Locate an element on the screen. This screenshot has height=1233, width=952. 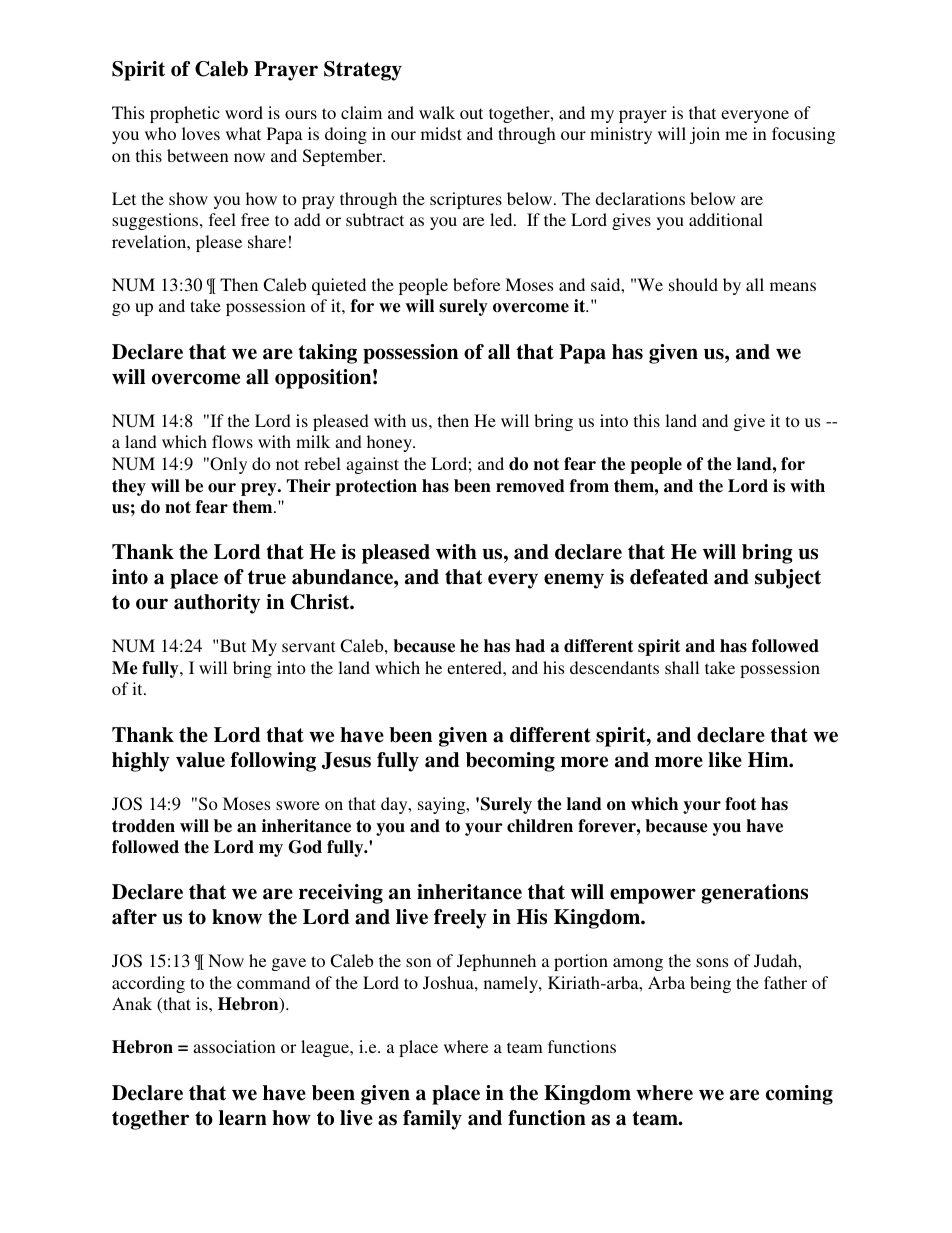
join is located at coordinates (705, 135).
